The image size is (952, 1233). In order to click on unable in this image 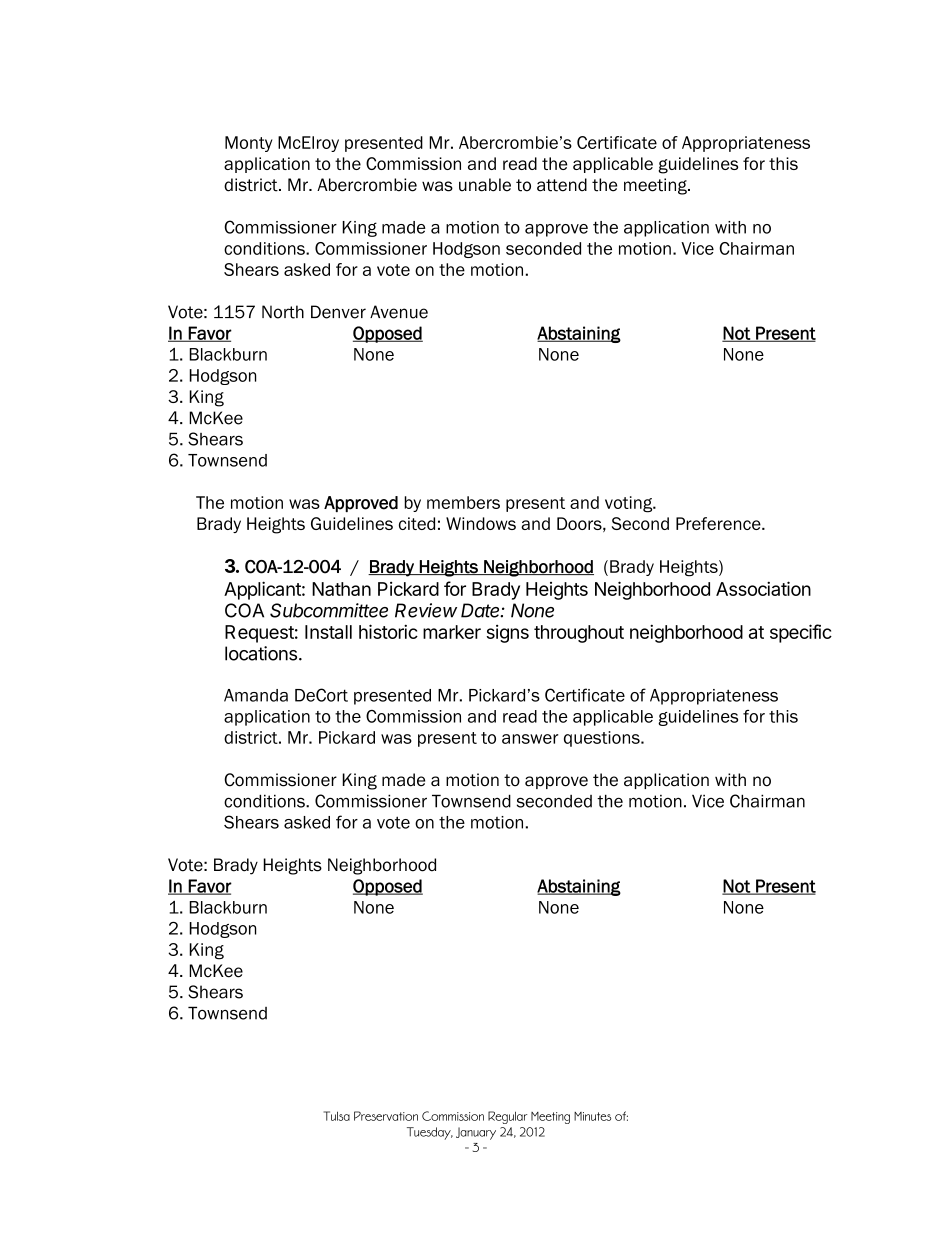, I will do `click(485, 185)`.
